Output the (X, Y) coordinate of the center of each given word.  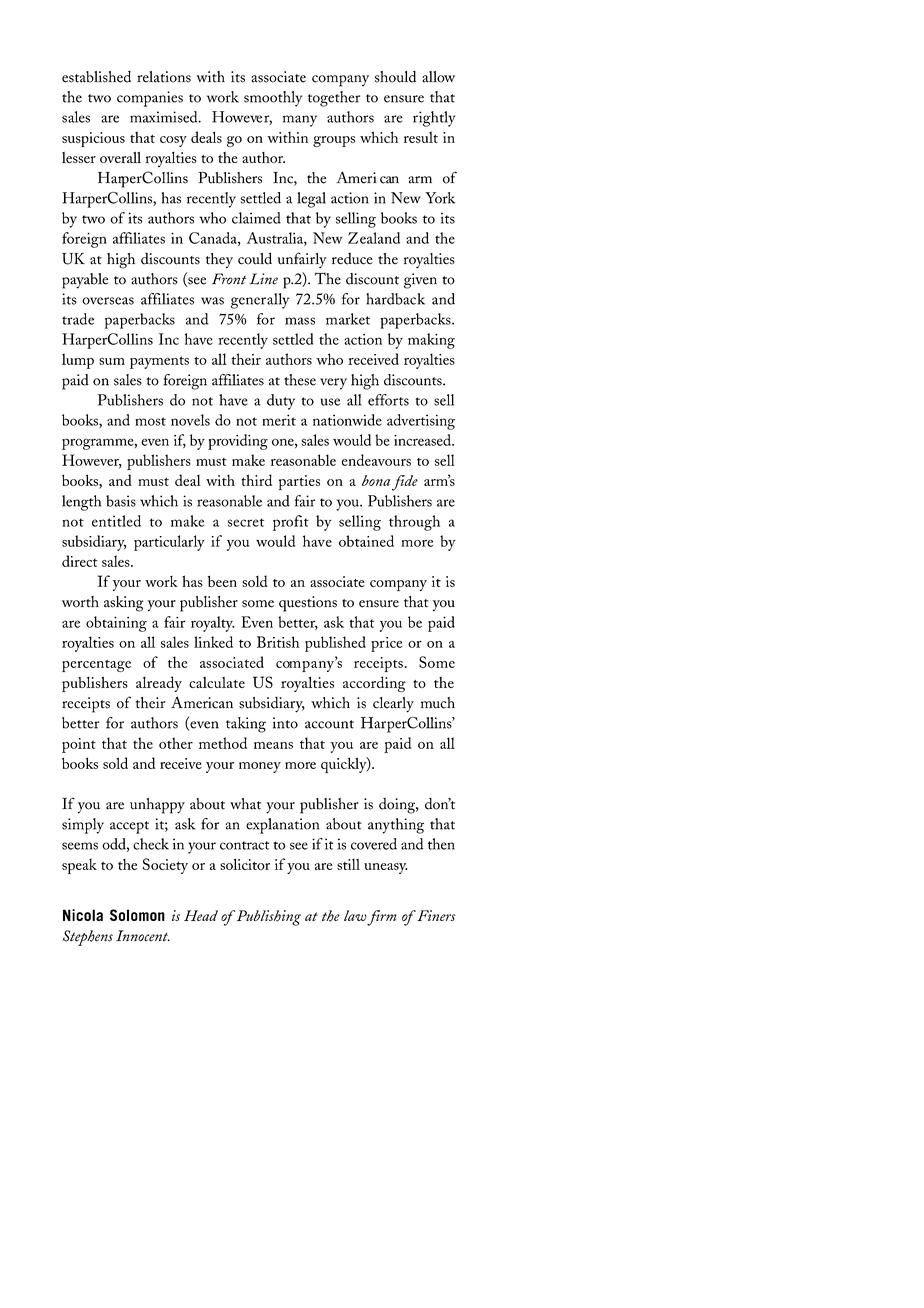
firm (381, 918)
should (395, 77)
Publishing (269, 918)
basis (121, 501)
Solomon (137, 915)
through (414, 523)
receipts (86, 705)
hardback (395, 299)
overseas (108, 301)
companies (150, 99)
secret (246, 522)
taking (246, 725)
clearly (393, 705)
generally (260, 301)
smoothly (273, 99)
